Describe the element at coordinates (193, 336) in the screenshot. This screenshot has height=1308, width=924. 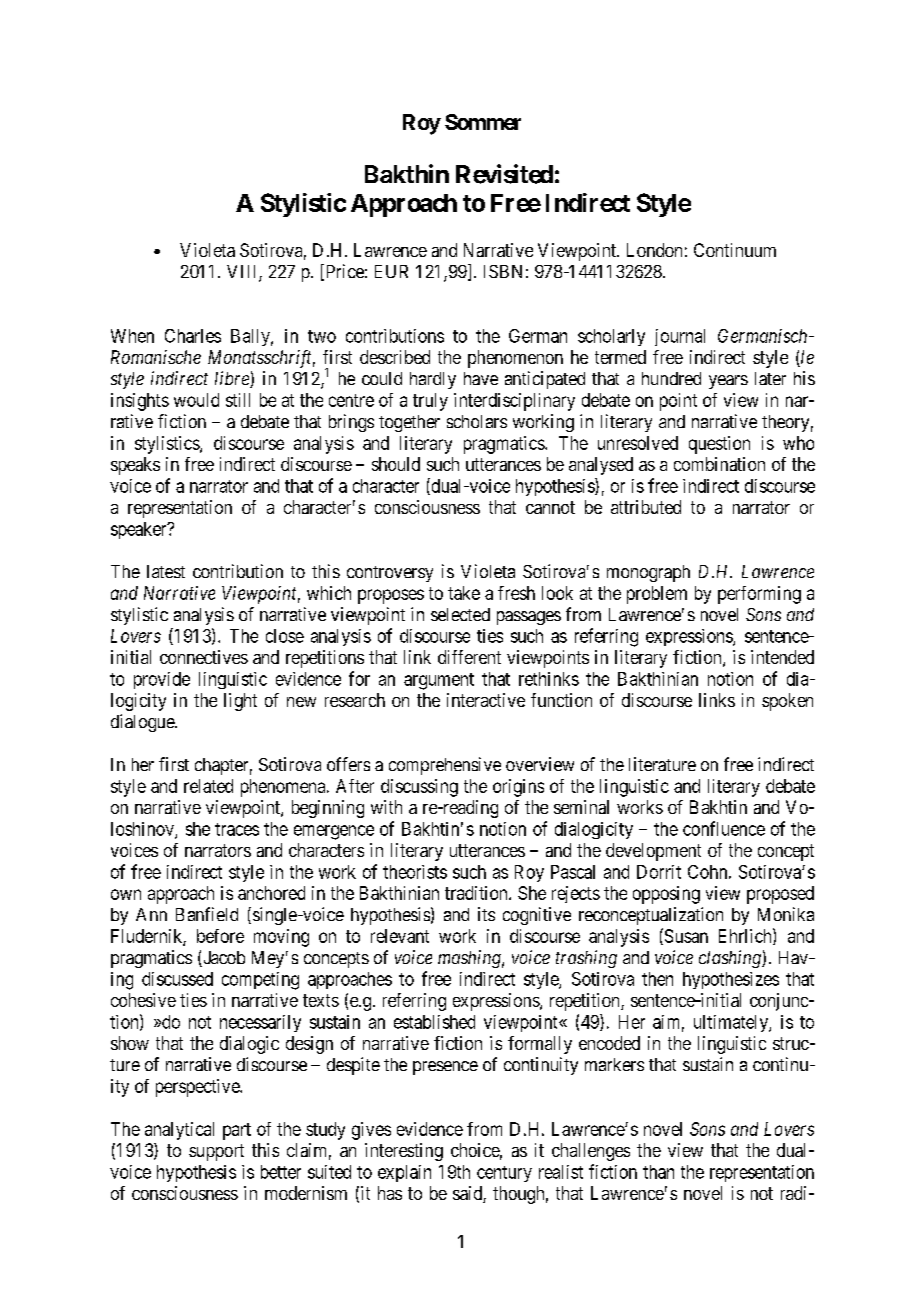
I see `Charles` at that location.
